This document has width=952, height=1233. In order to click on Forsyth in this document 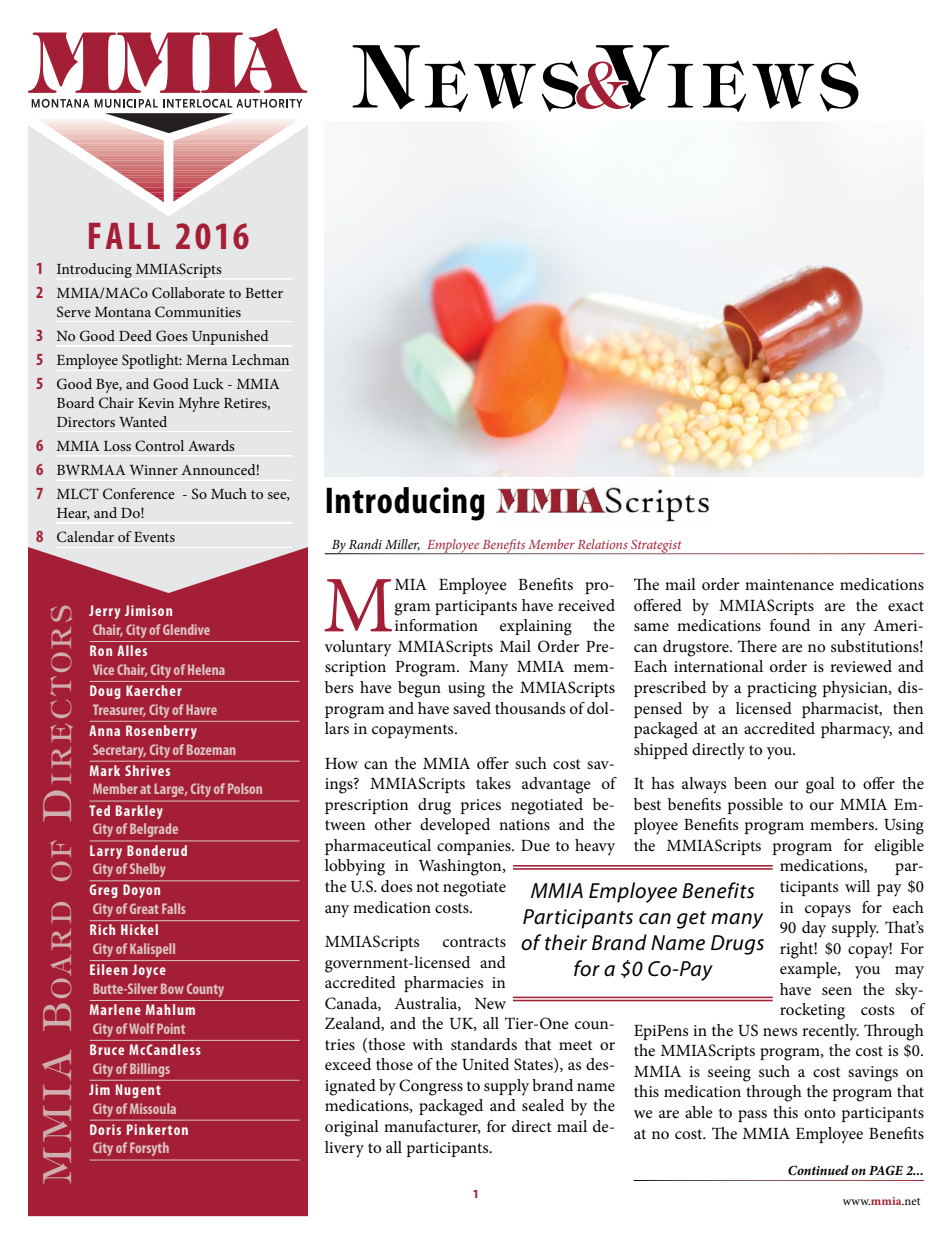, I will do `click(149, 1149)`.
